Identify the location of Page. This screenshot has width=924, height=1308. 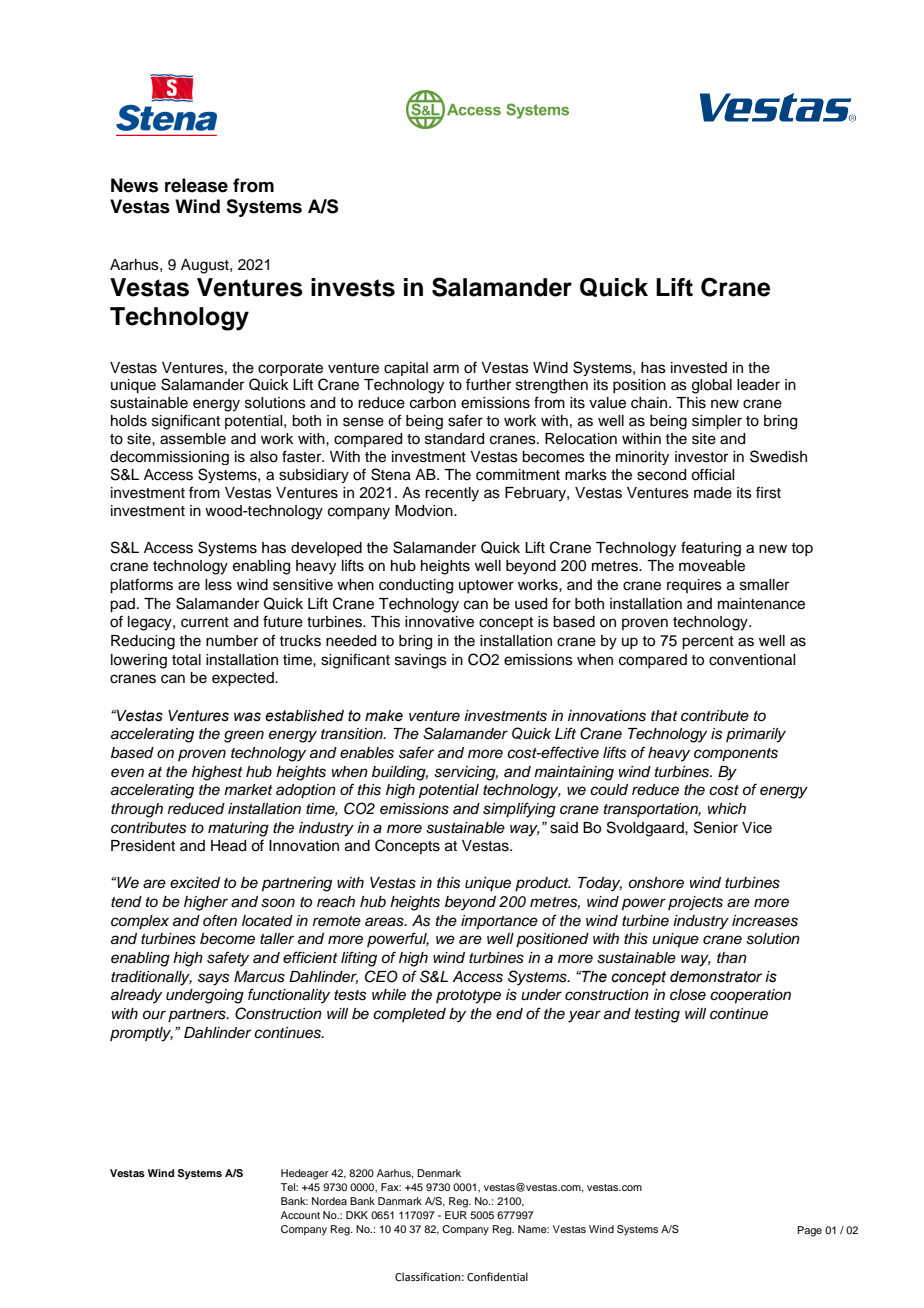
(809, 1231).
